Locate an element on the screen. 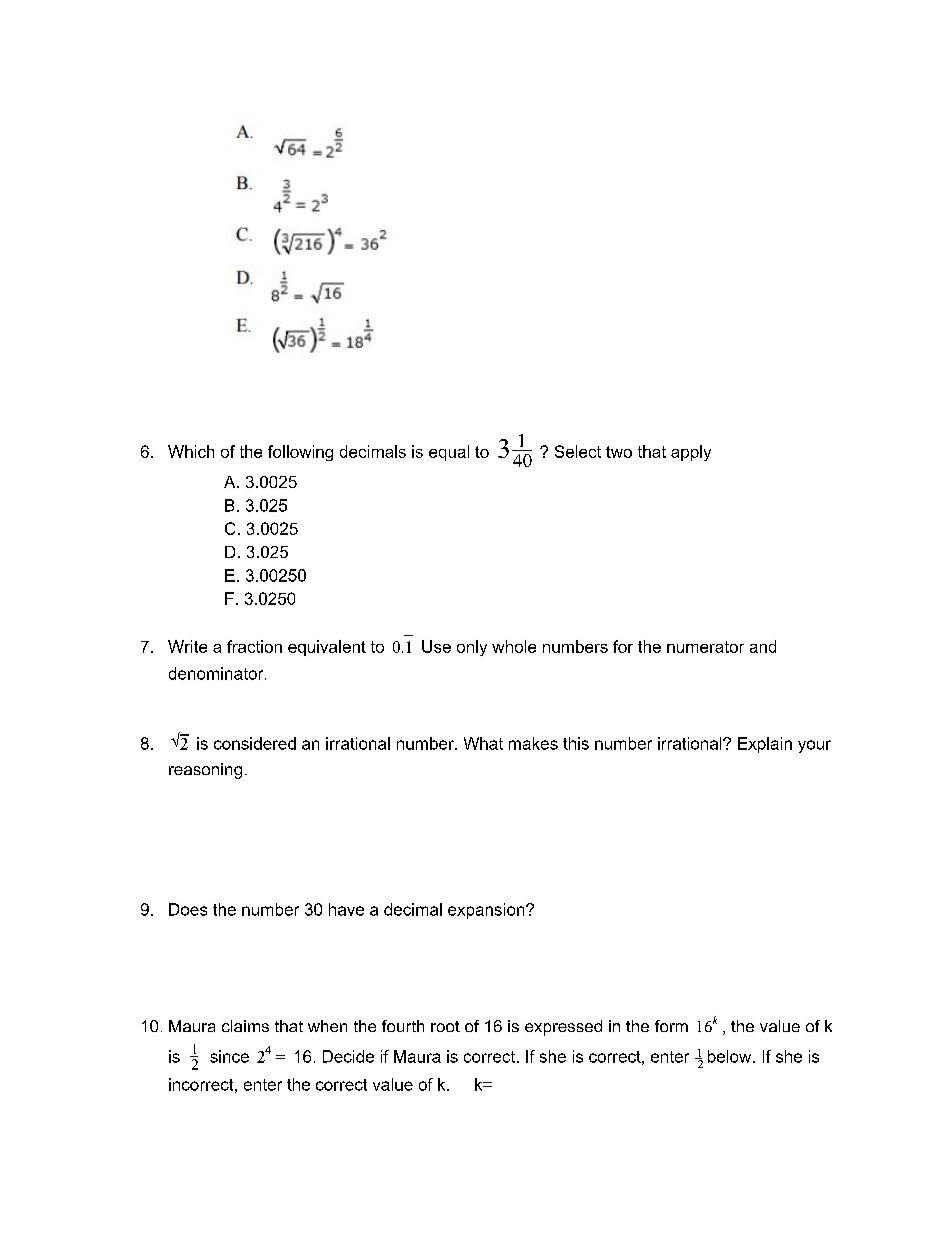 Image resolution: width=952 pixels, height=1233 pixels. Explain is located at coordinates (765, 745).
